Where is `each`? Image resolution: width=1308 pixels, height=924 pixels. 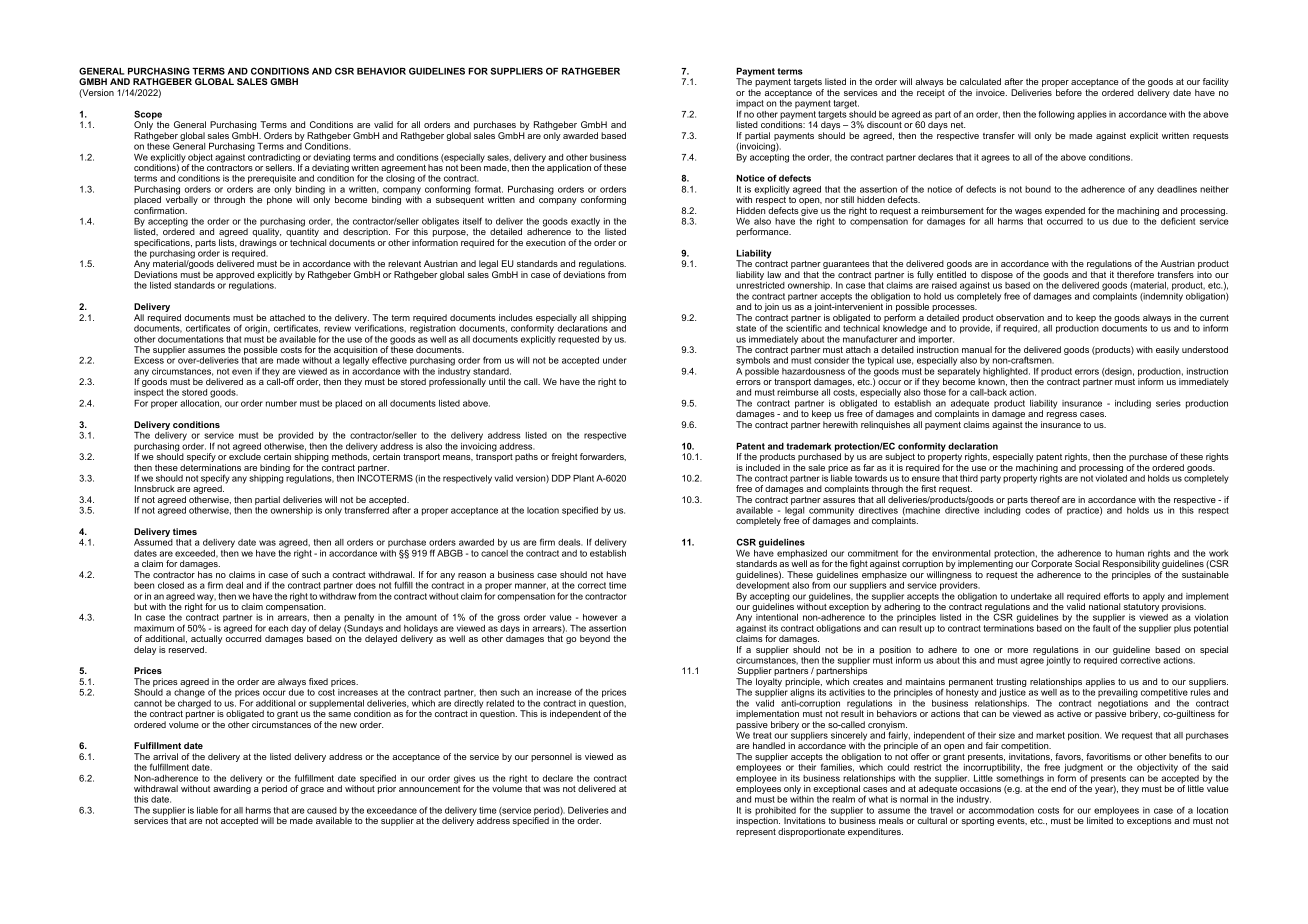 each is located at coordinates (278, 628).
